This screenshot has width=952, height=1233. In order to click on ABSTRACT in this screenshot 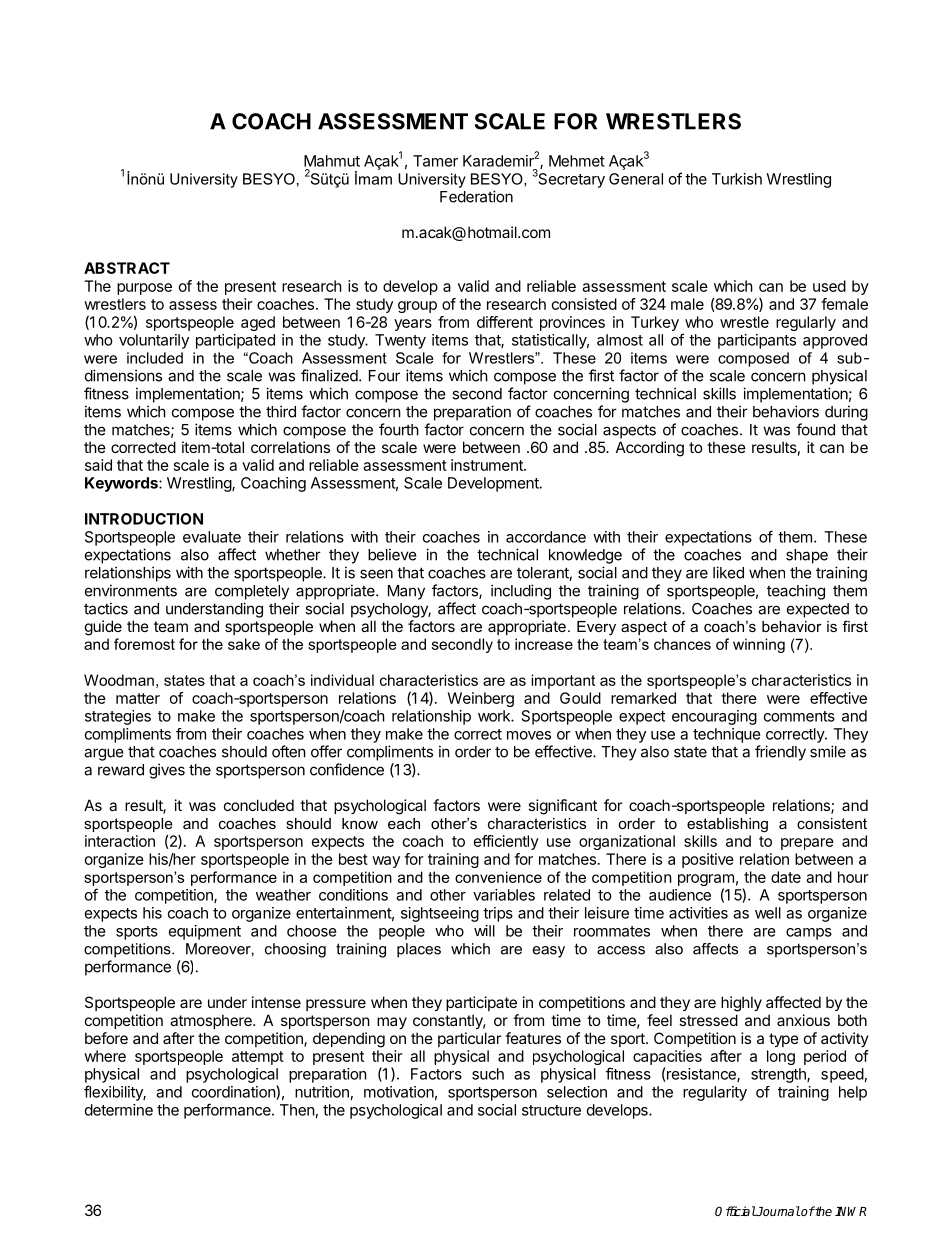, I will do `click(127, 268)`.
